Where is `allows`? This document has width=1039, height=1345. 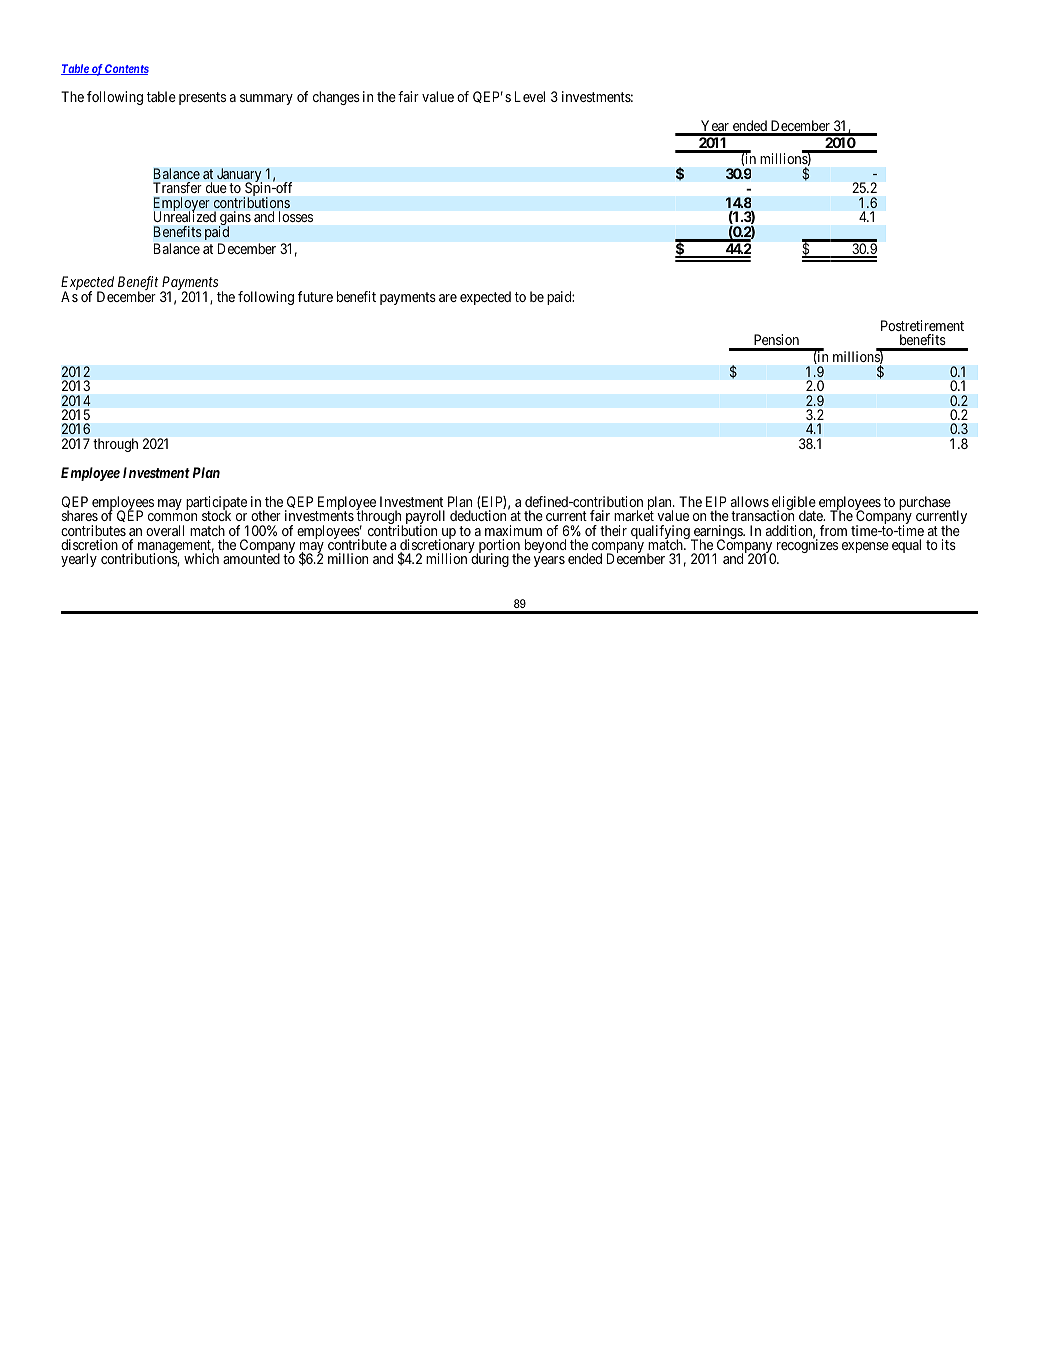 allows is located at coordinates (750, 501).
